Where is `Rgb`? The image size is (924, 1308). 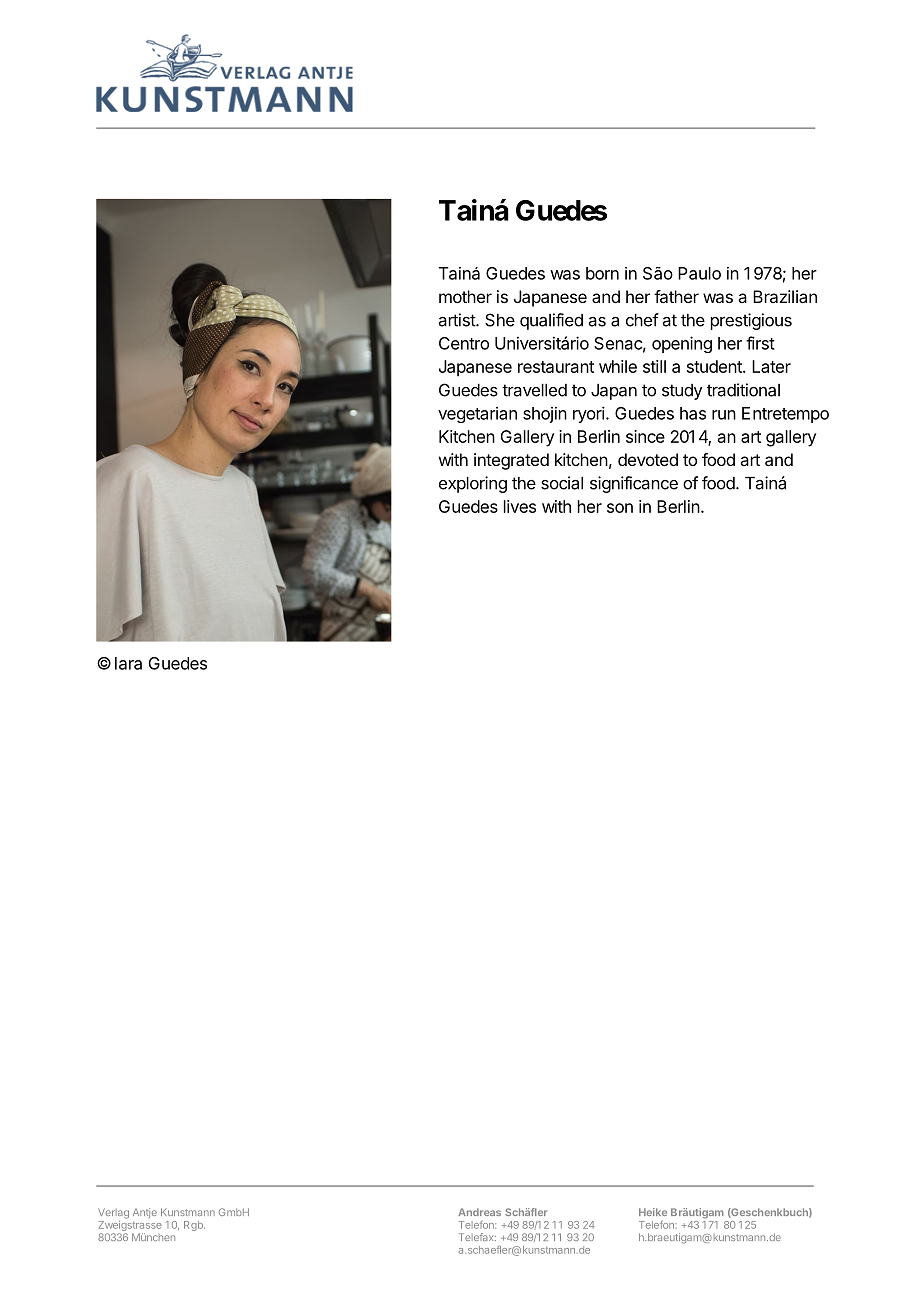 Rgb is located at coordinates (194, 1226).
